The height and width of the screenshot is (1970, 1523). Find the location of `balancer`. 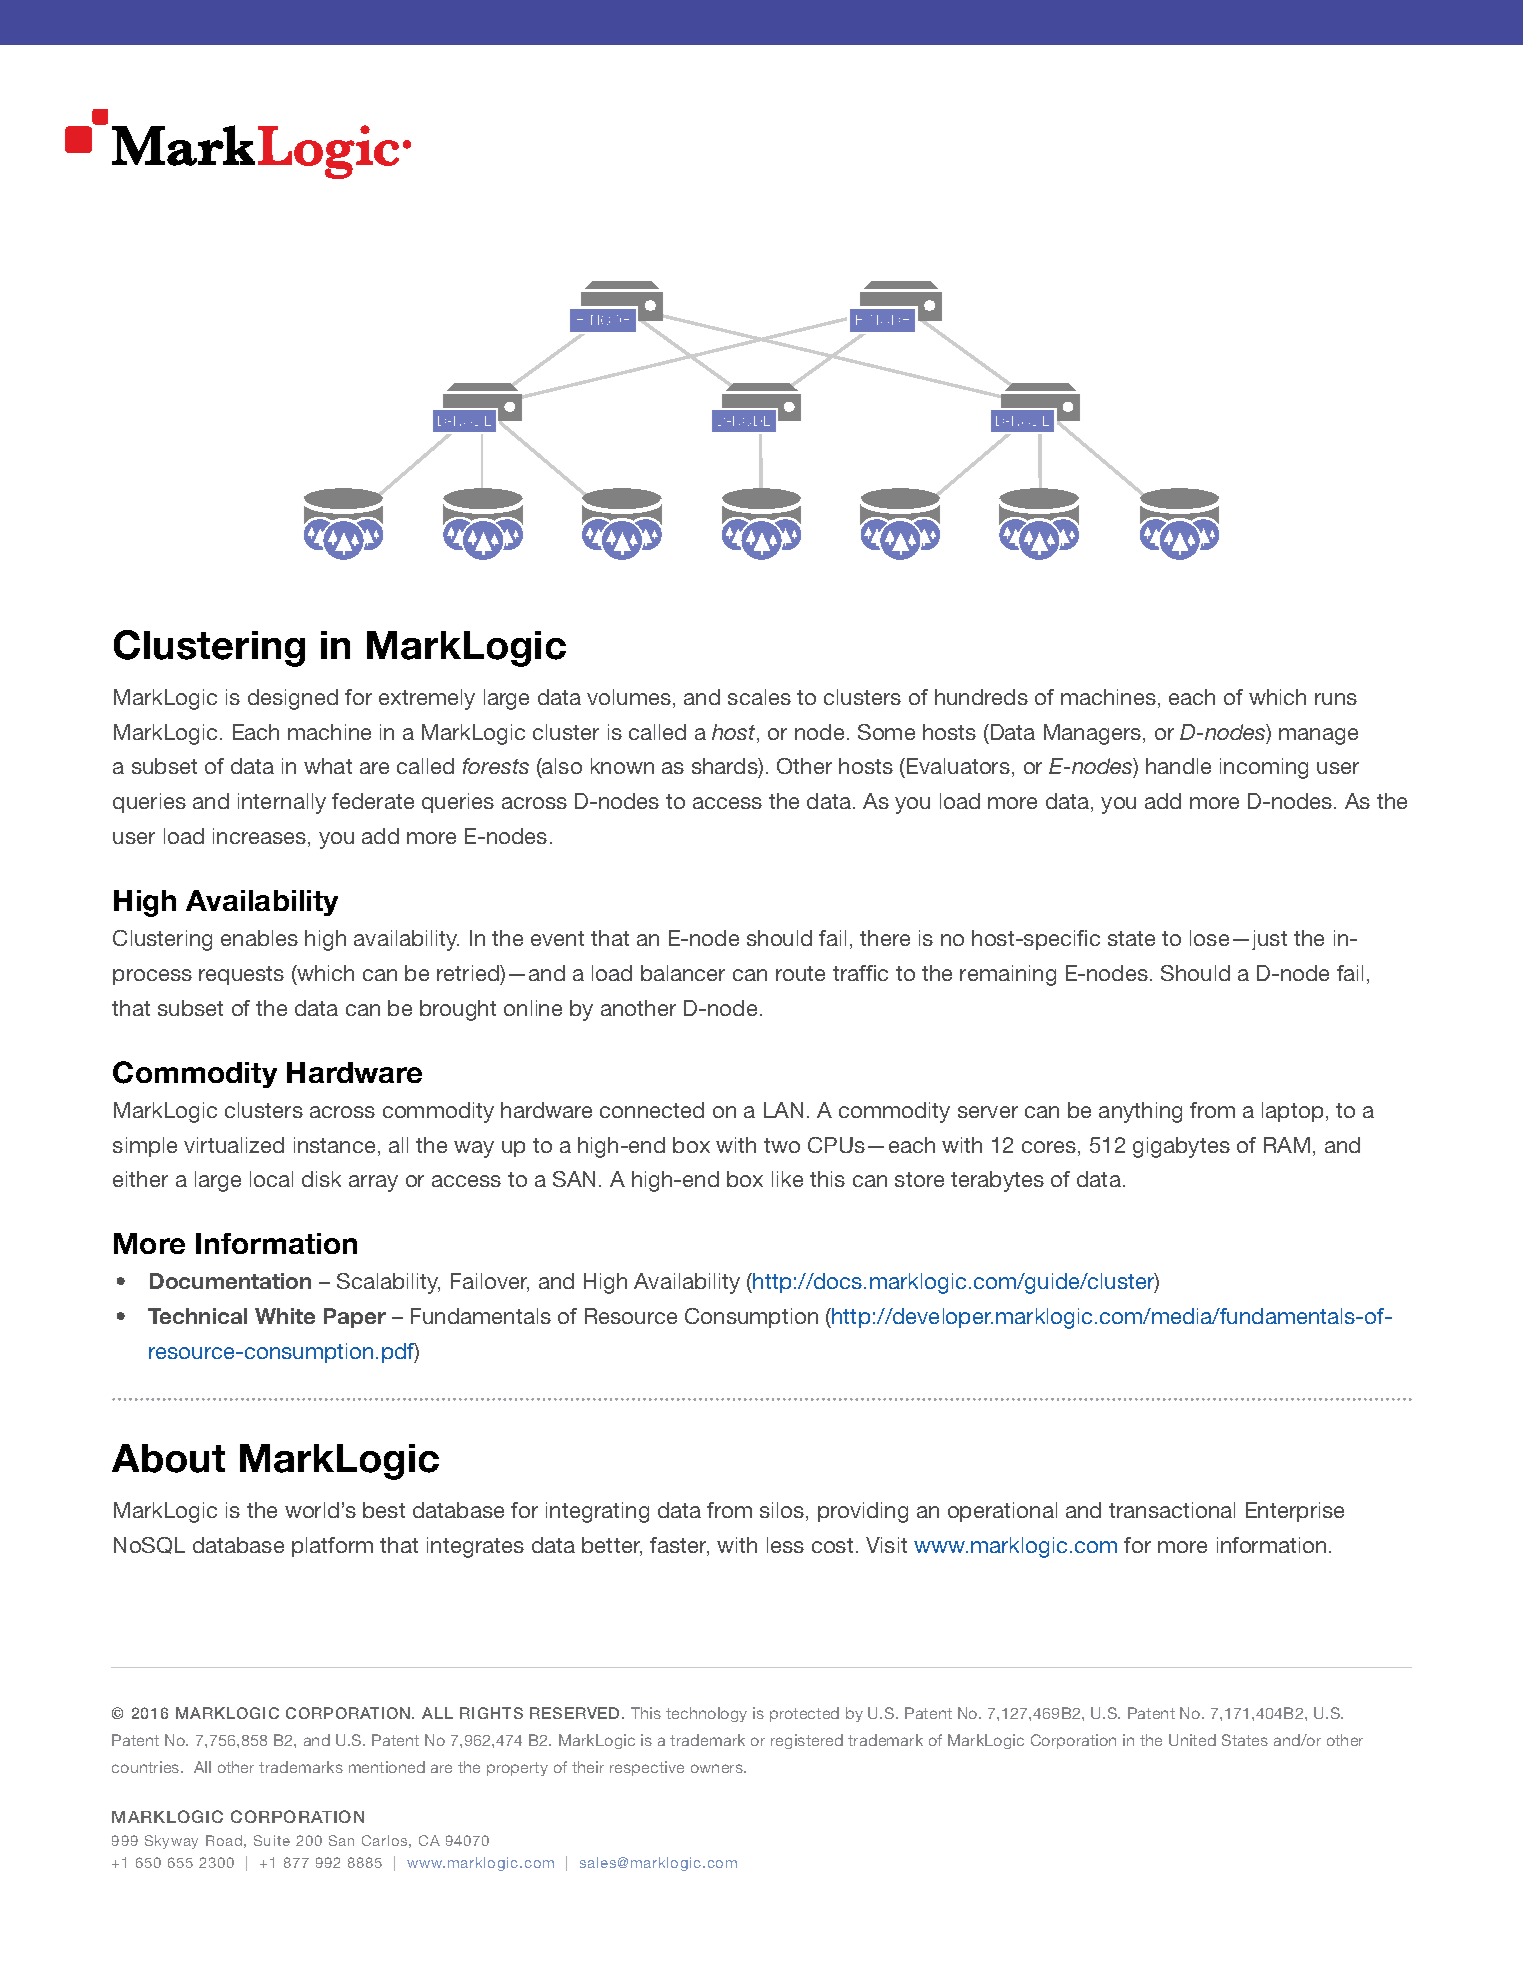

balancer is located at coordinates (683, 973).
